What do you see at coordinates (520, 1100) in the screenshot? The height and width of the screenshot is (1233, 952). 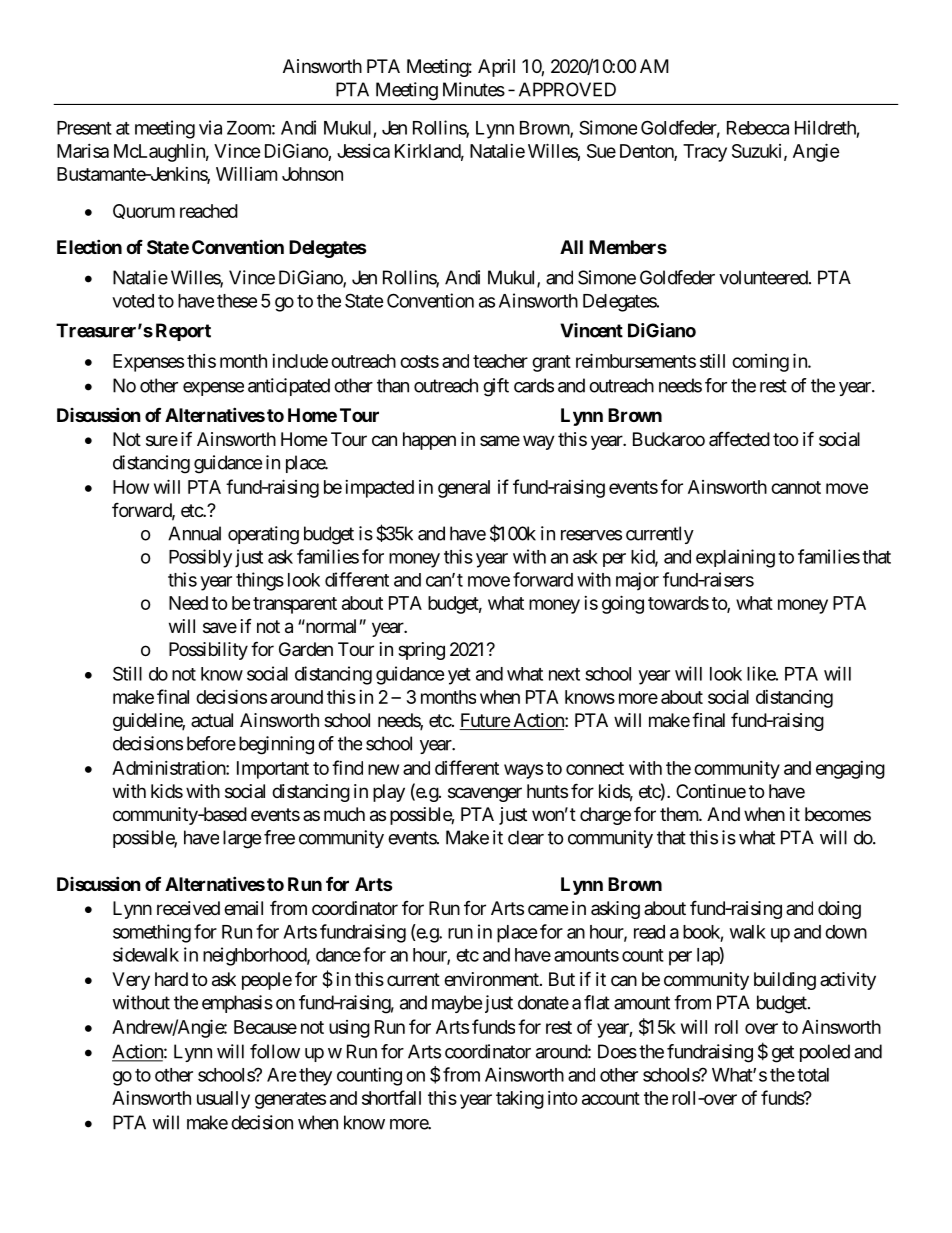 I see `taking` at bounding box center [520, 1100].
